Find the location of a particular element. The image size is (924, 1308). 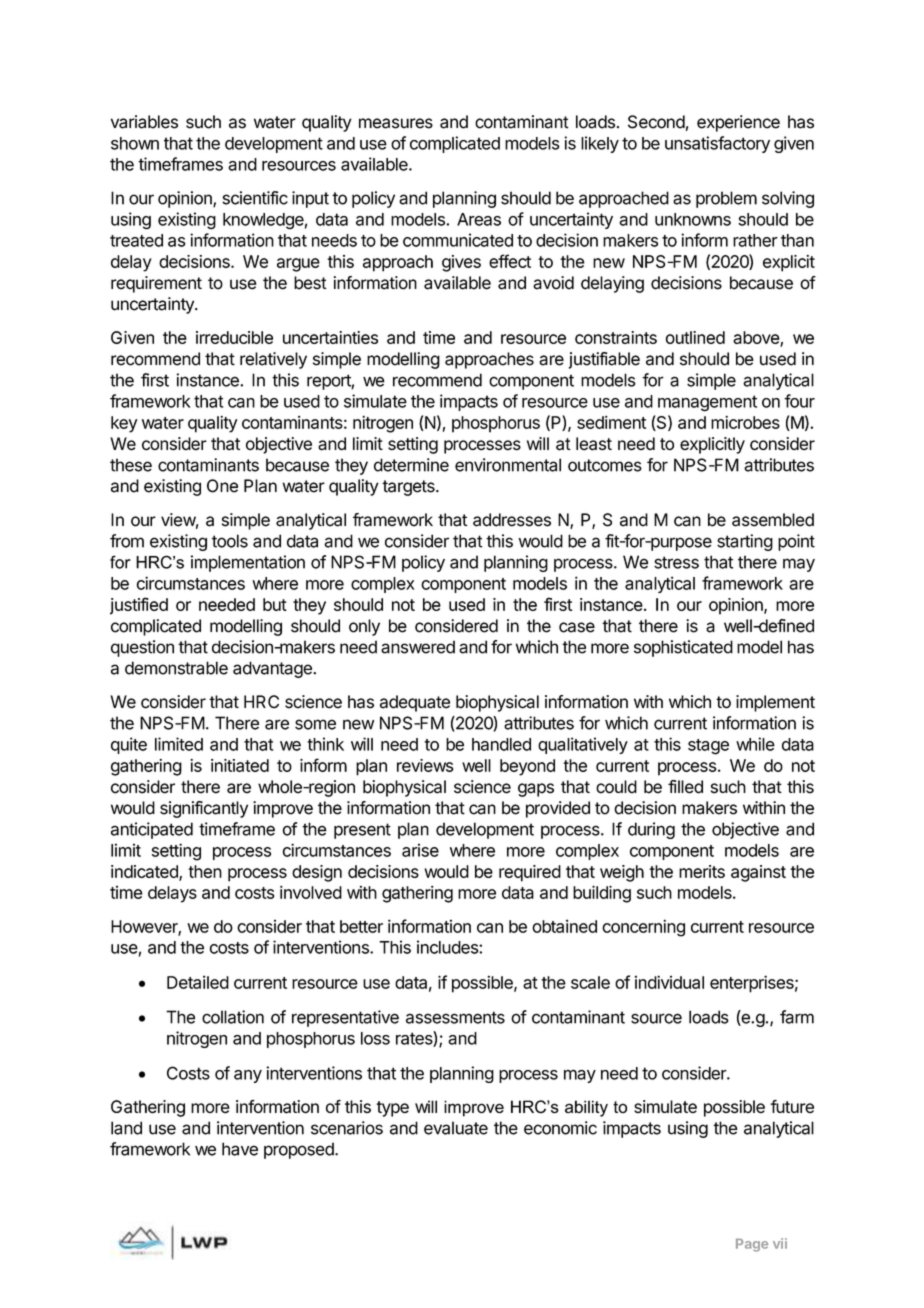

merits is located at coordinates (702, 871).
